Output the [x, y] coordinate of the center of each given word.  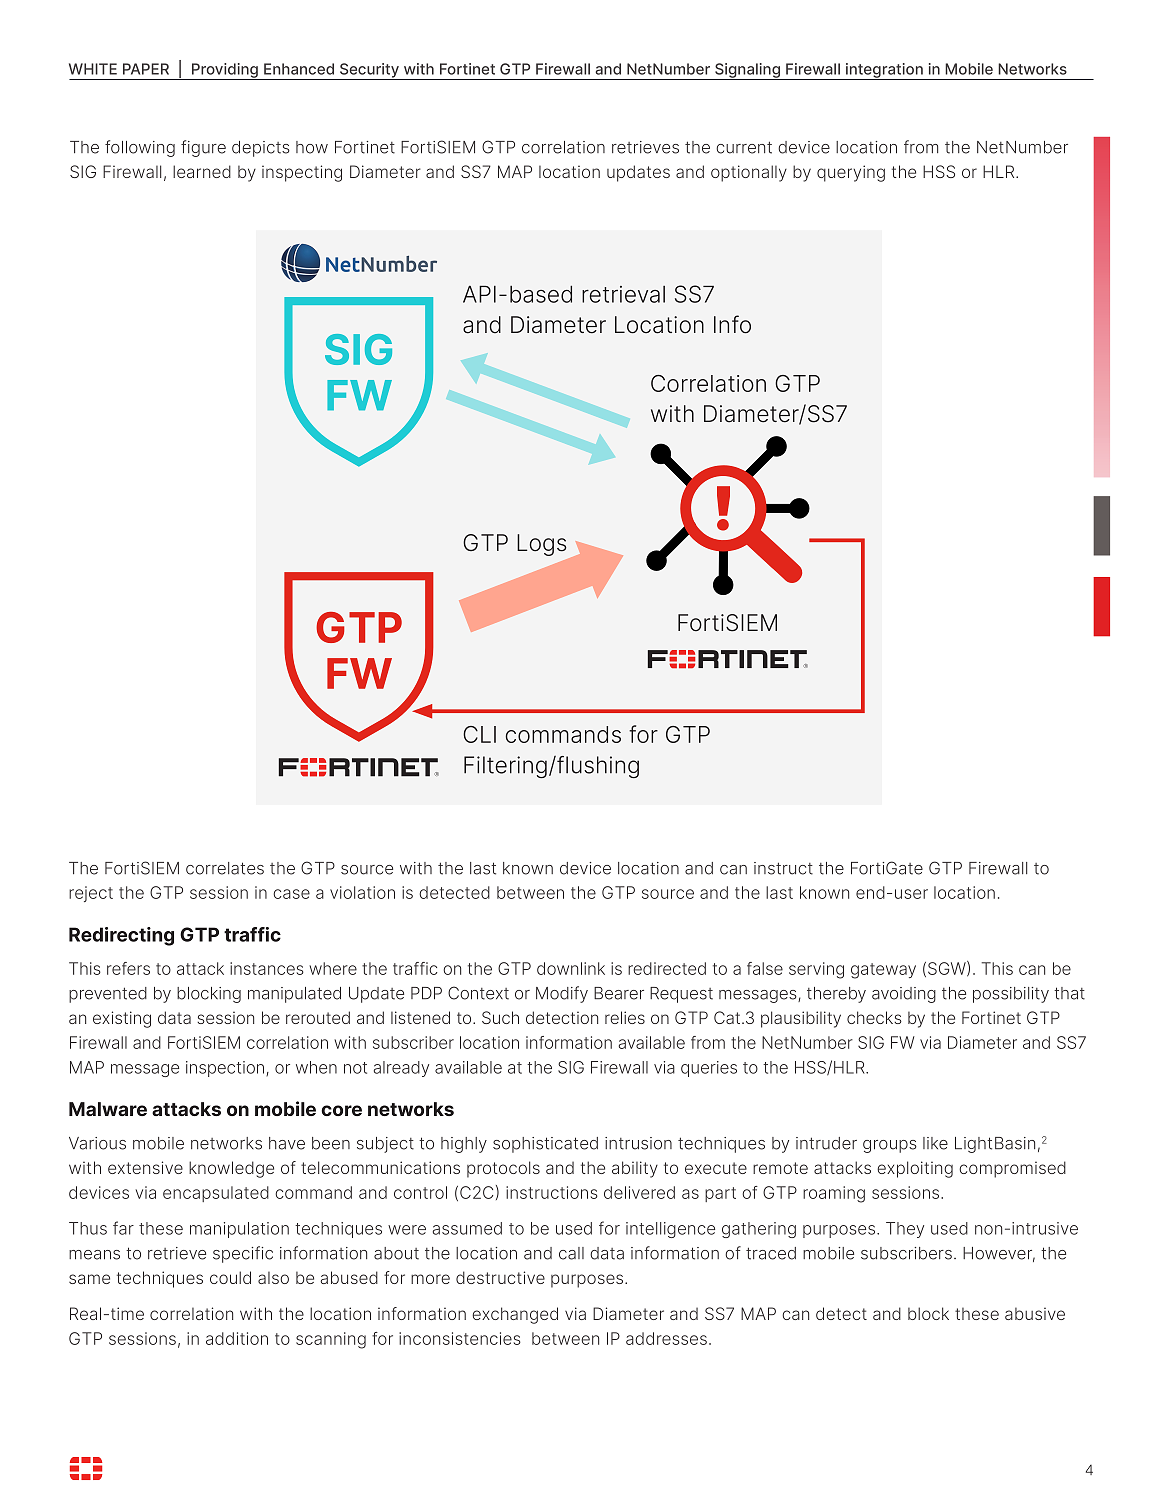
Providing [225, 71]
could [230, 1277]
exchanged [515, 1315]
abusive [1035, 1313]
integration [884, 71]
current [744, 147]
